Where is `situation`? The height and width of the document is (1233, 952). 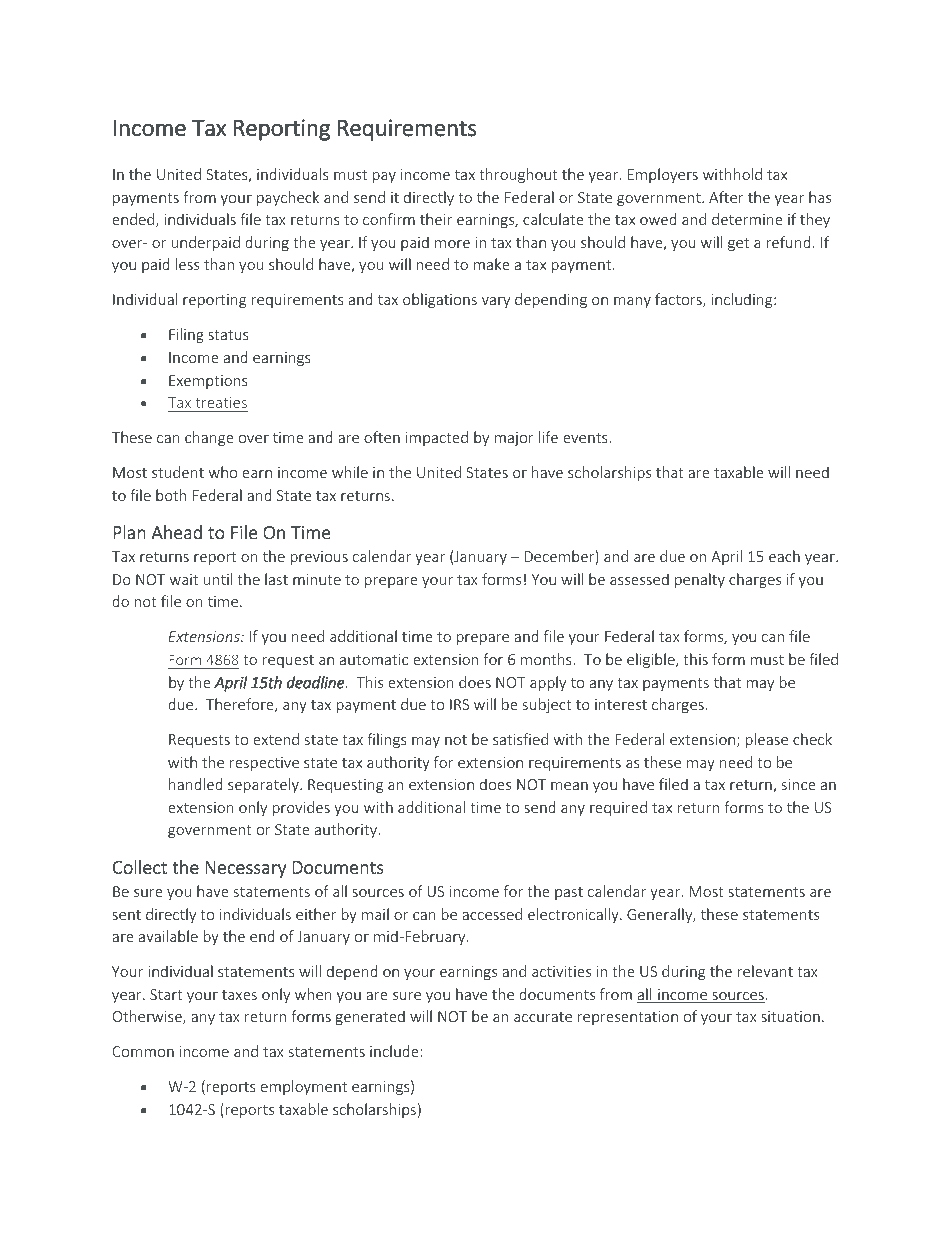 situation is located at coordinates (790, 1016).
